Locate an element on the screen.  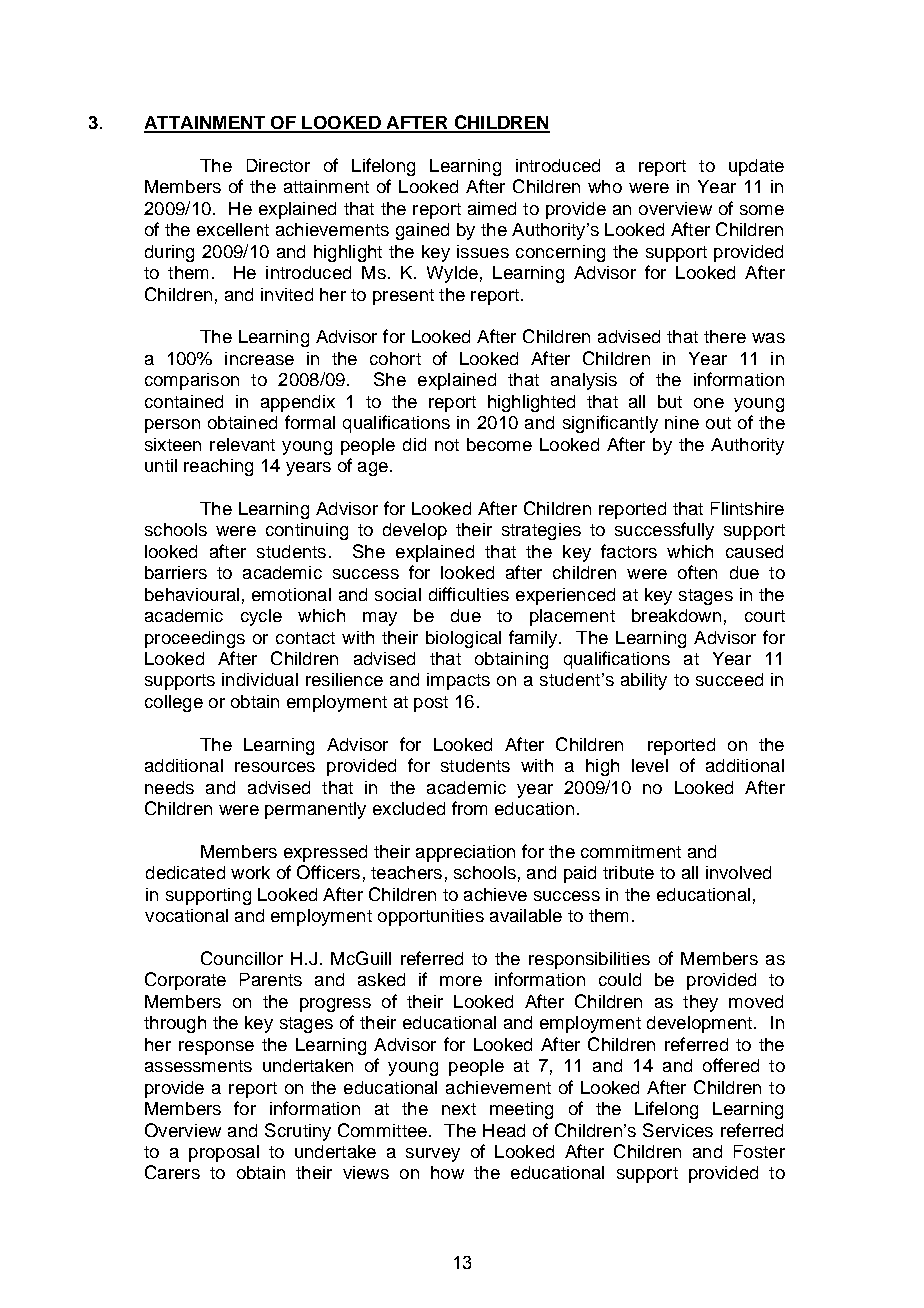
Services is located at coordinates (678, 1130).
